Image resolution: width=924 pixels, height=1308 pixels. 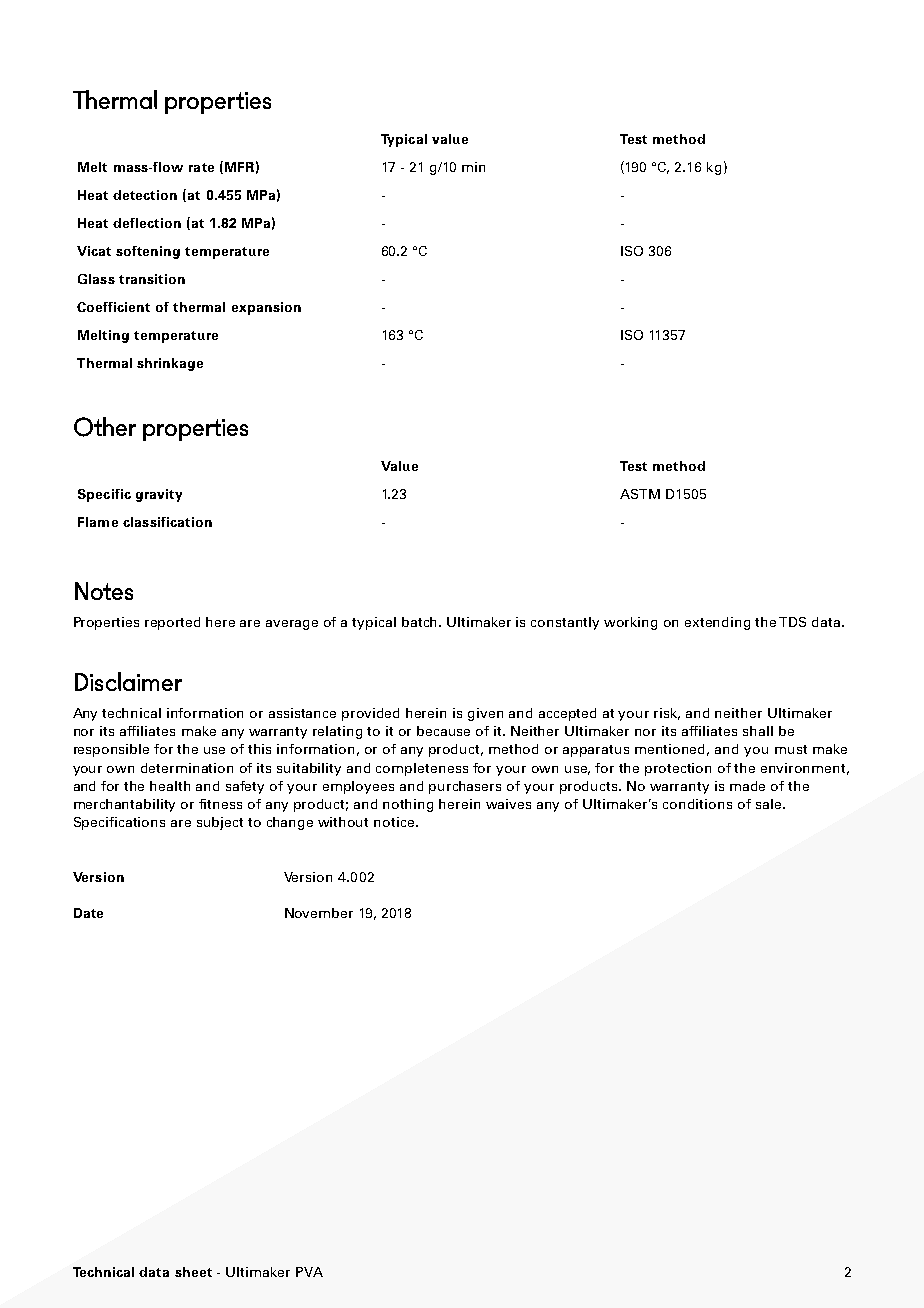 I want to click on notice, so click(x=395, y=822).
